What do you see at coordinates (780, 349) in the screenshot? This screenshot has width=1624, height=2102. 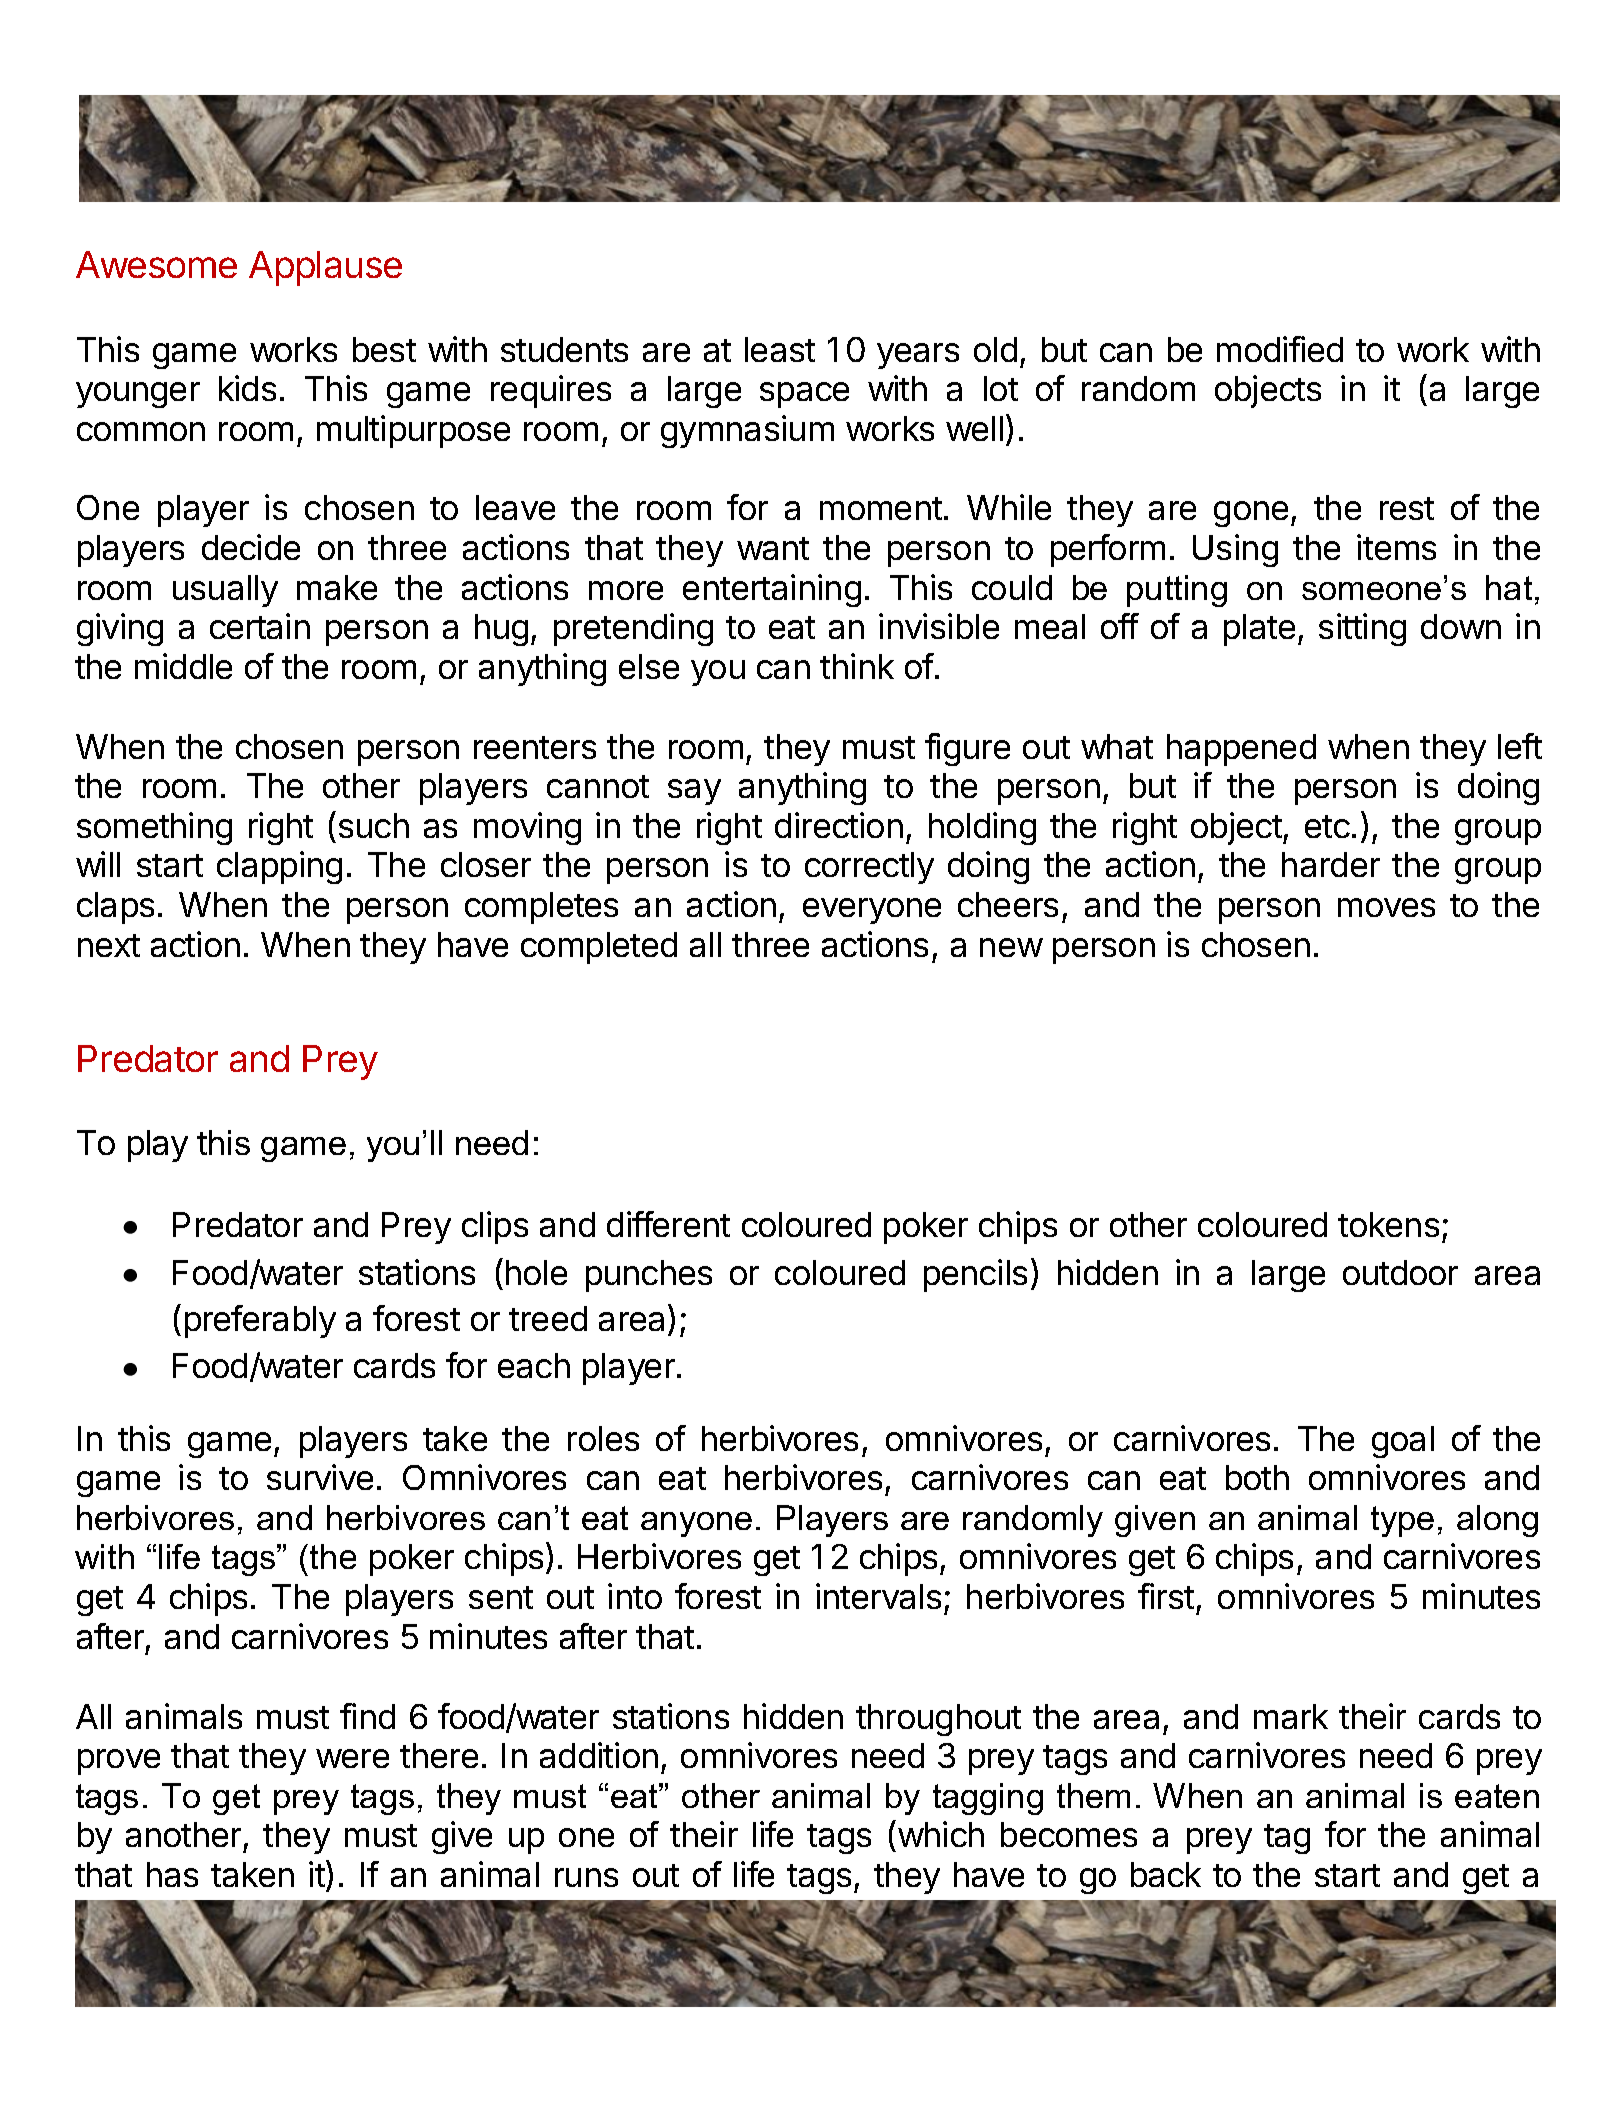 I see `least` at bounding box center [780, 349].
